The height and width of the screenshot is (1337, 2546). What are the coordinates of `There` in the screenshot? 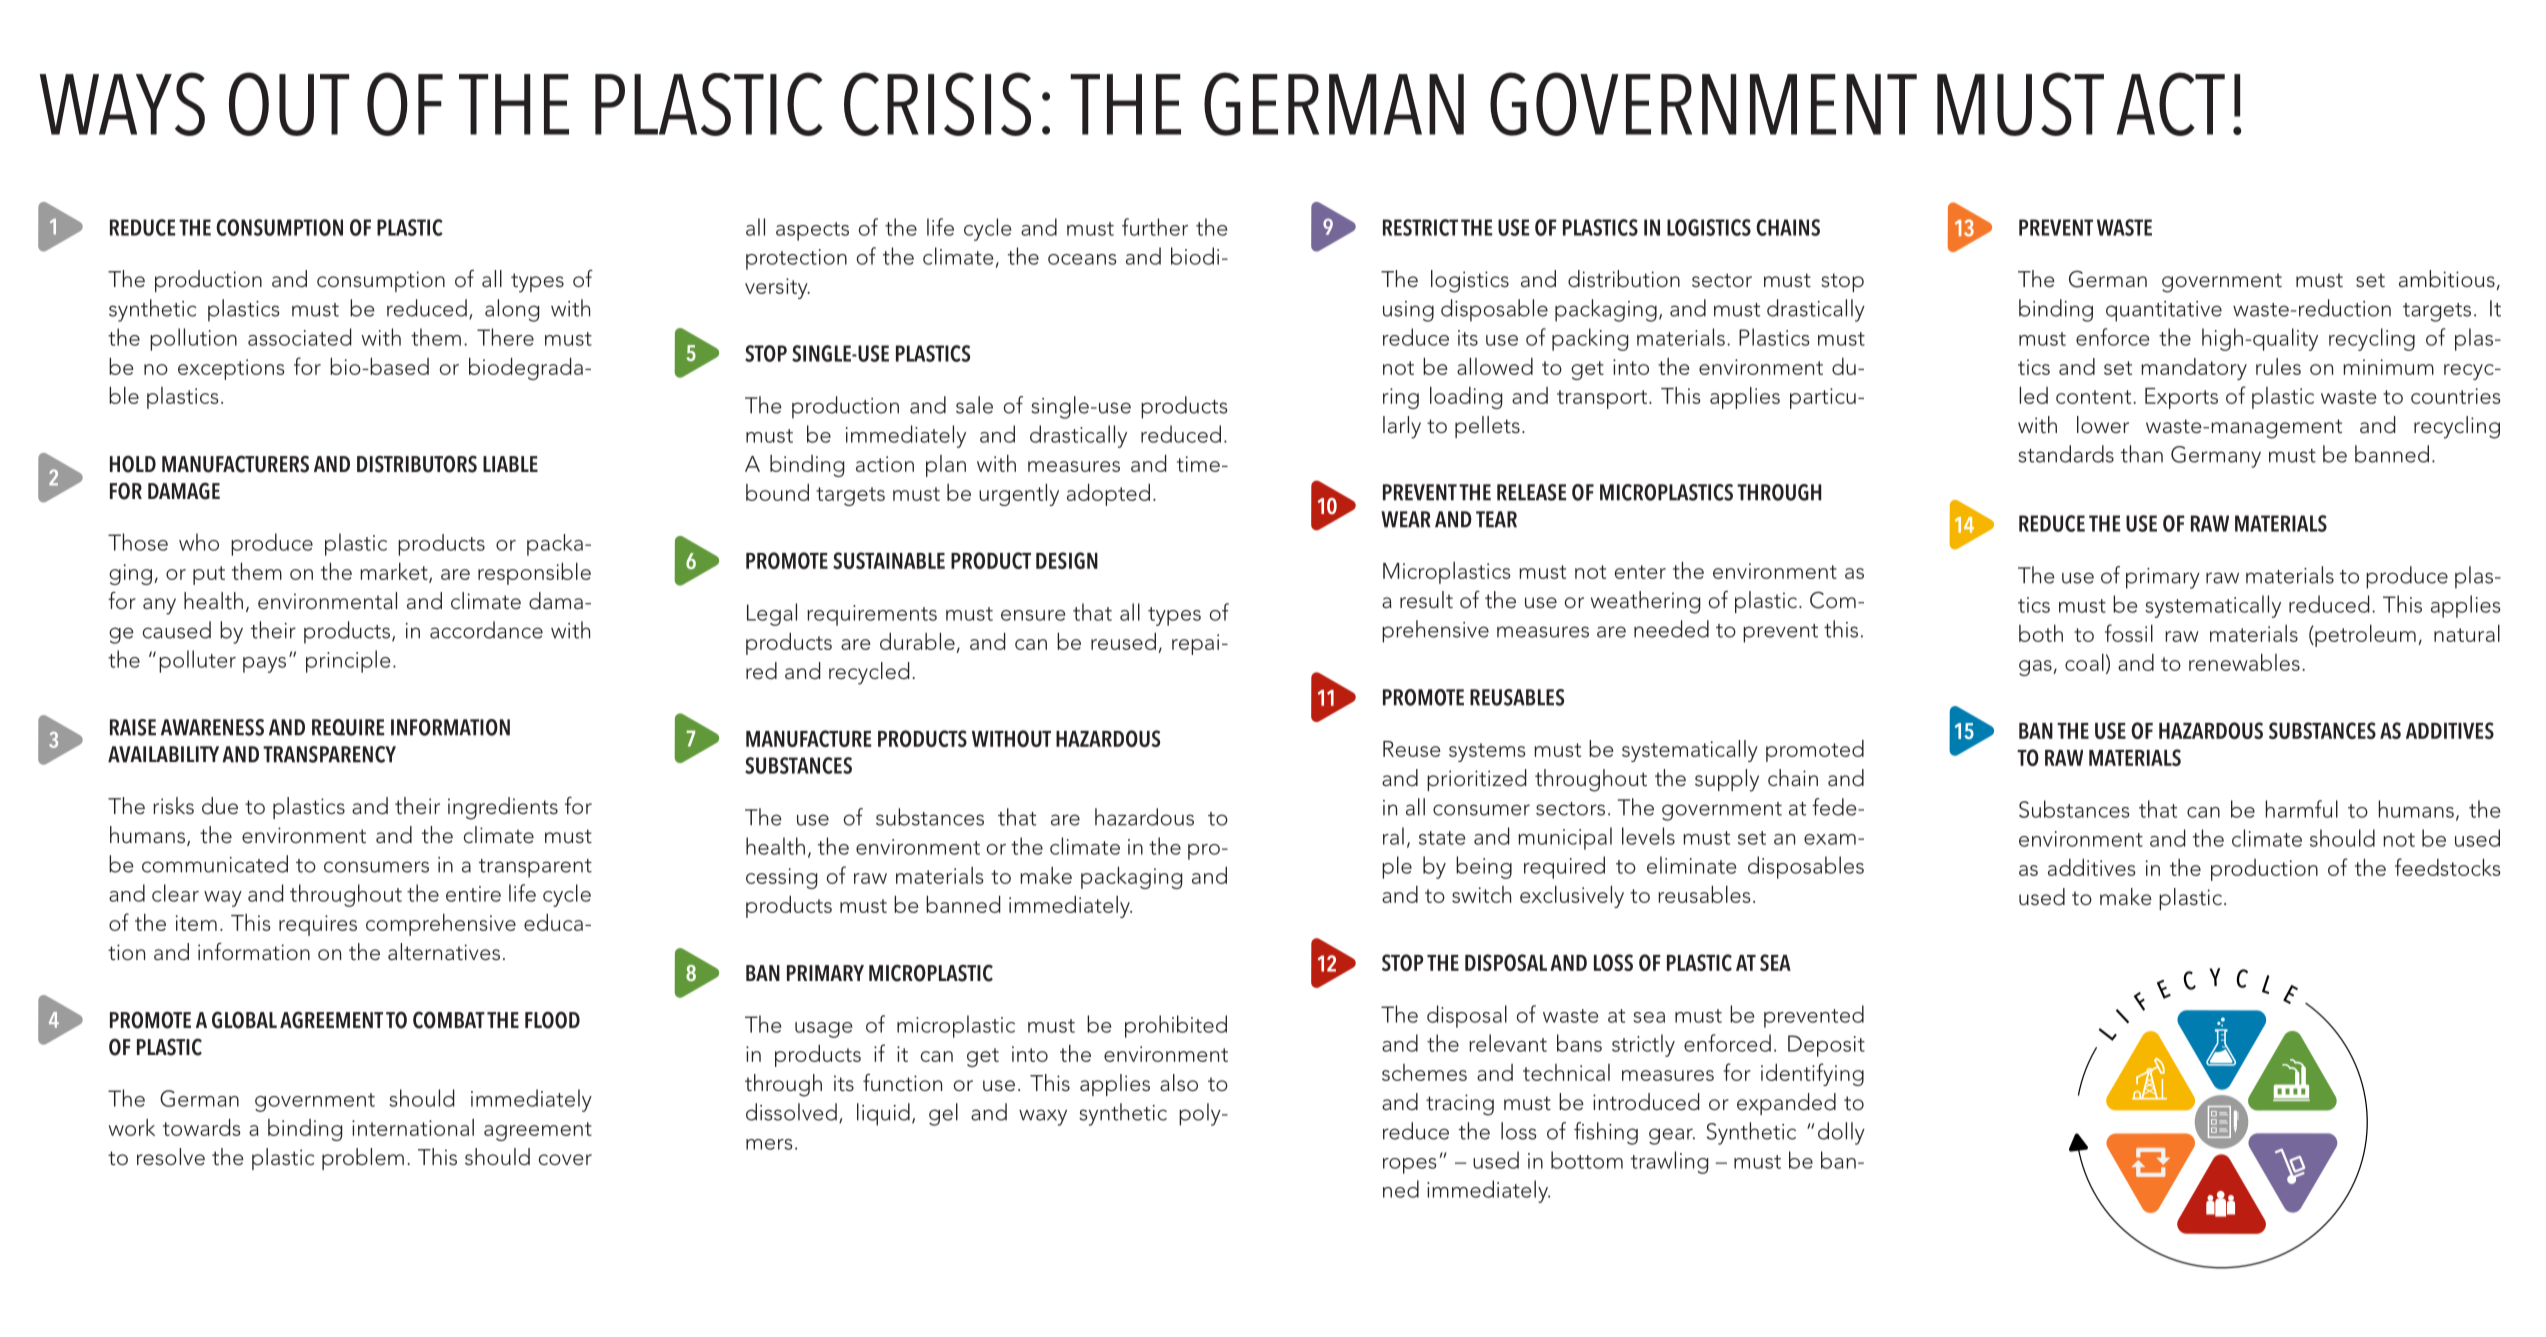 It's located at (505, 337).
